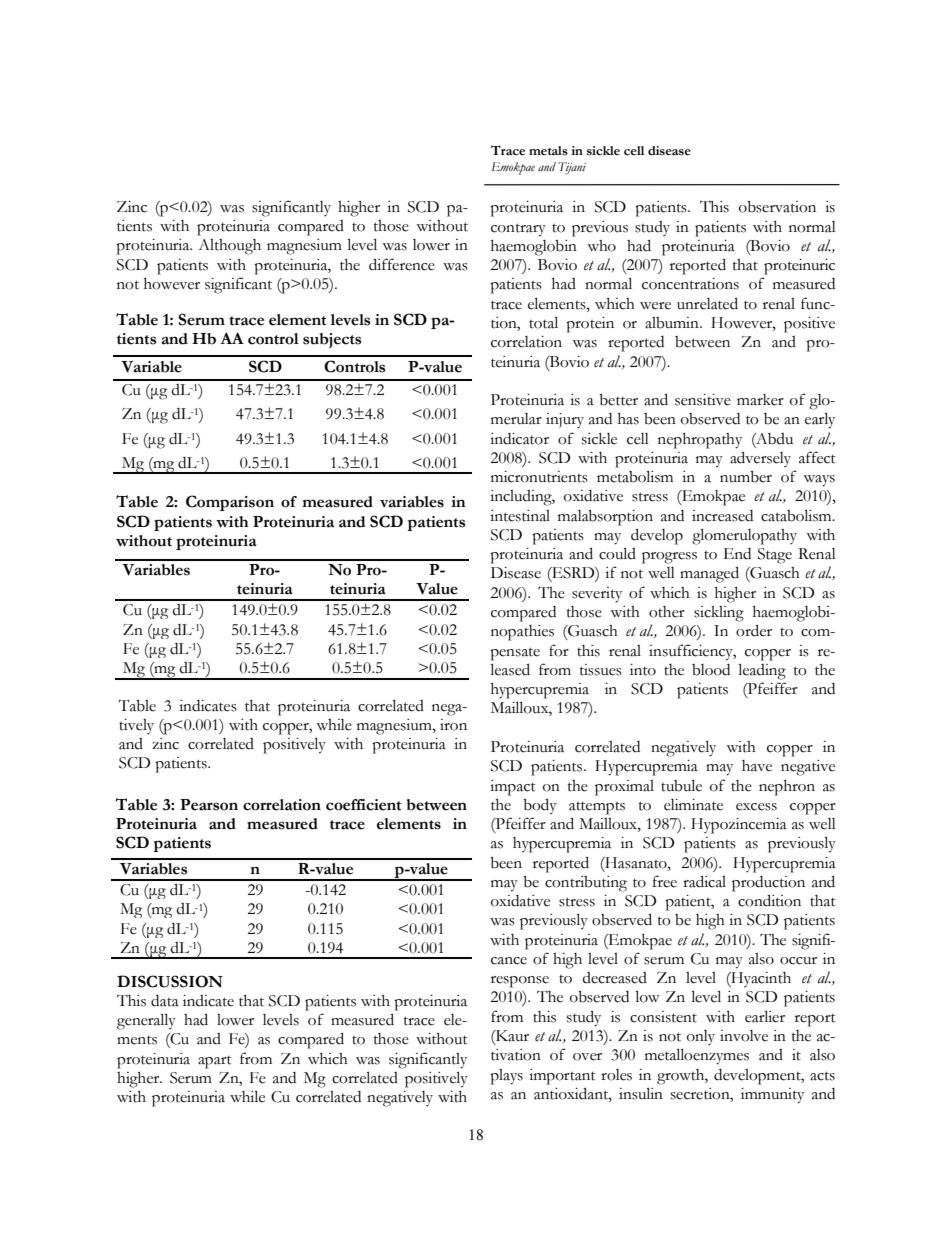  What do you see at coordinates (601, 246) in the screenshot?
I see `who` at bounding box center [601, 246].
